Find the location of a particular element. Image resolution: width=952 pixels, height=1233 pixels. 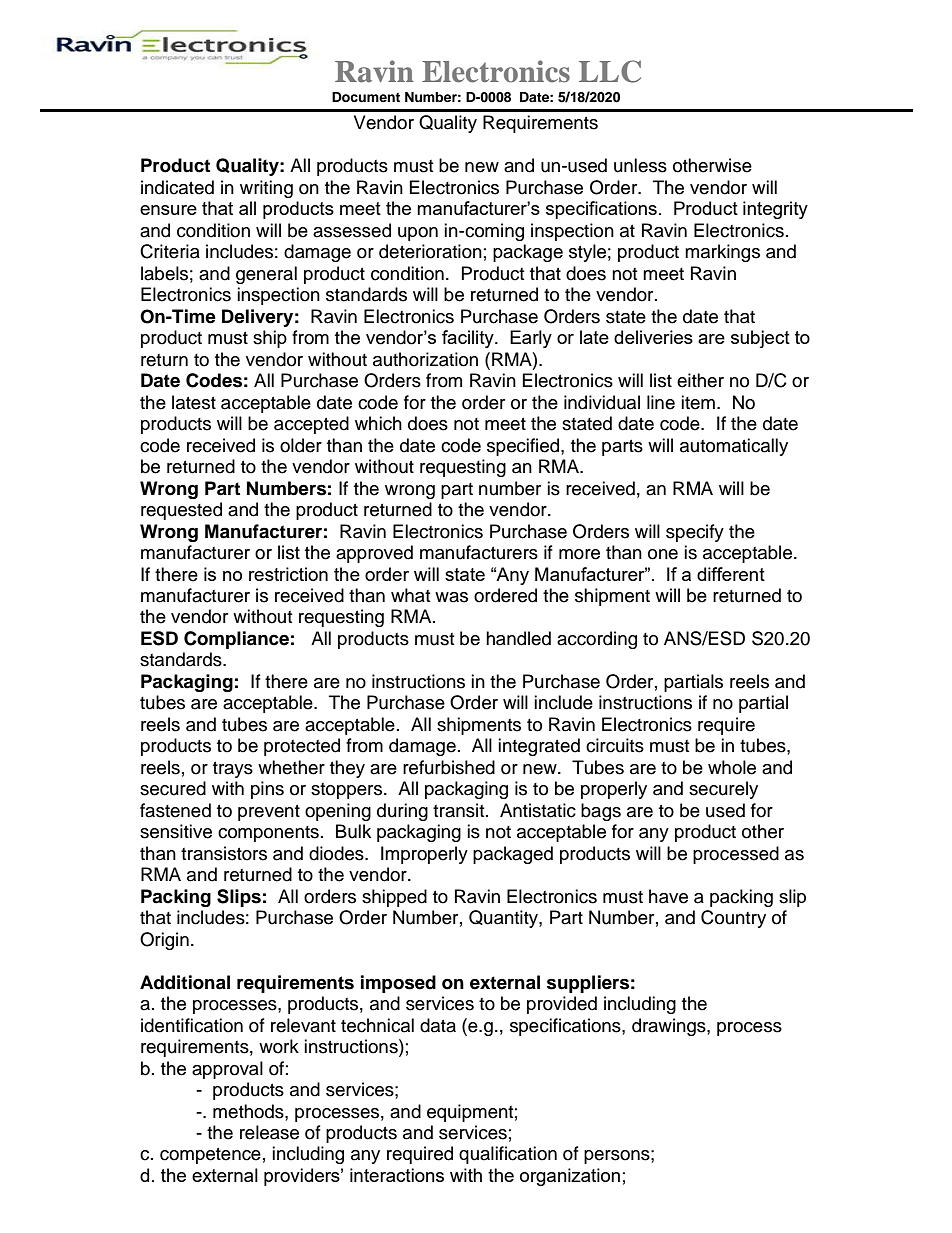

was is located at coordinates (451, 597).
